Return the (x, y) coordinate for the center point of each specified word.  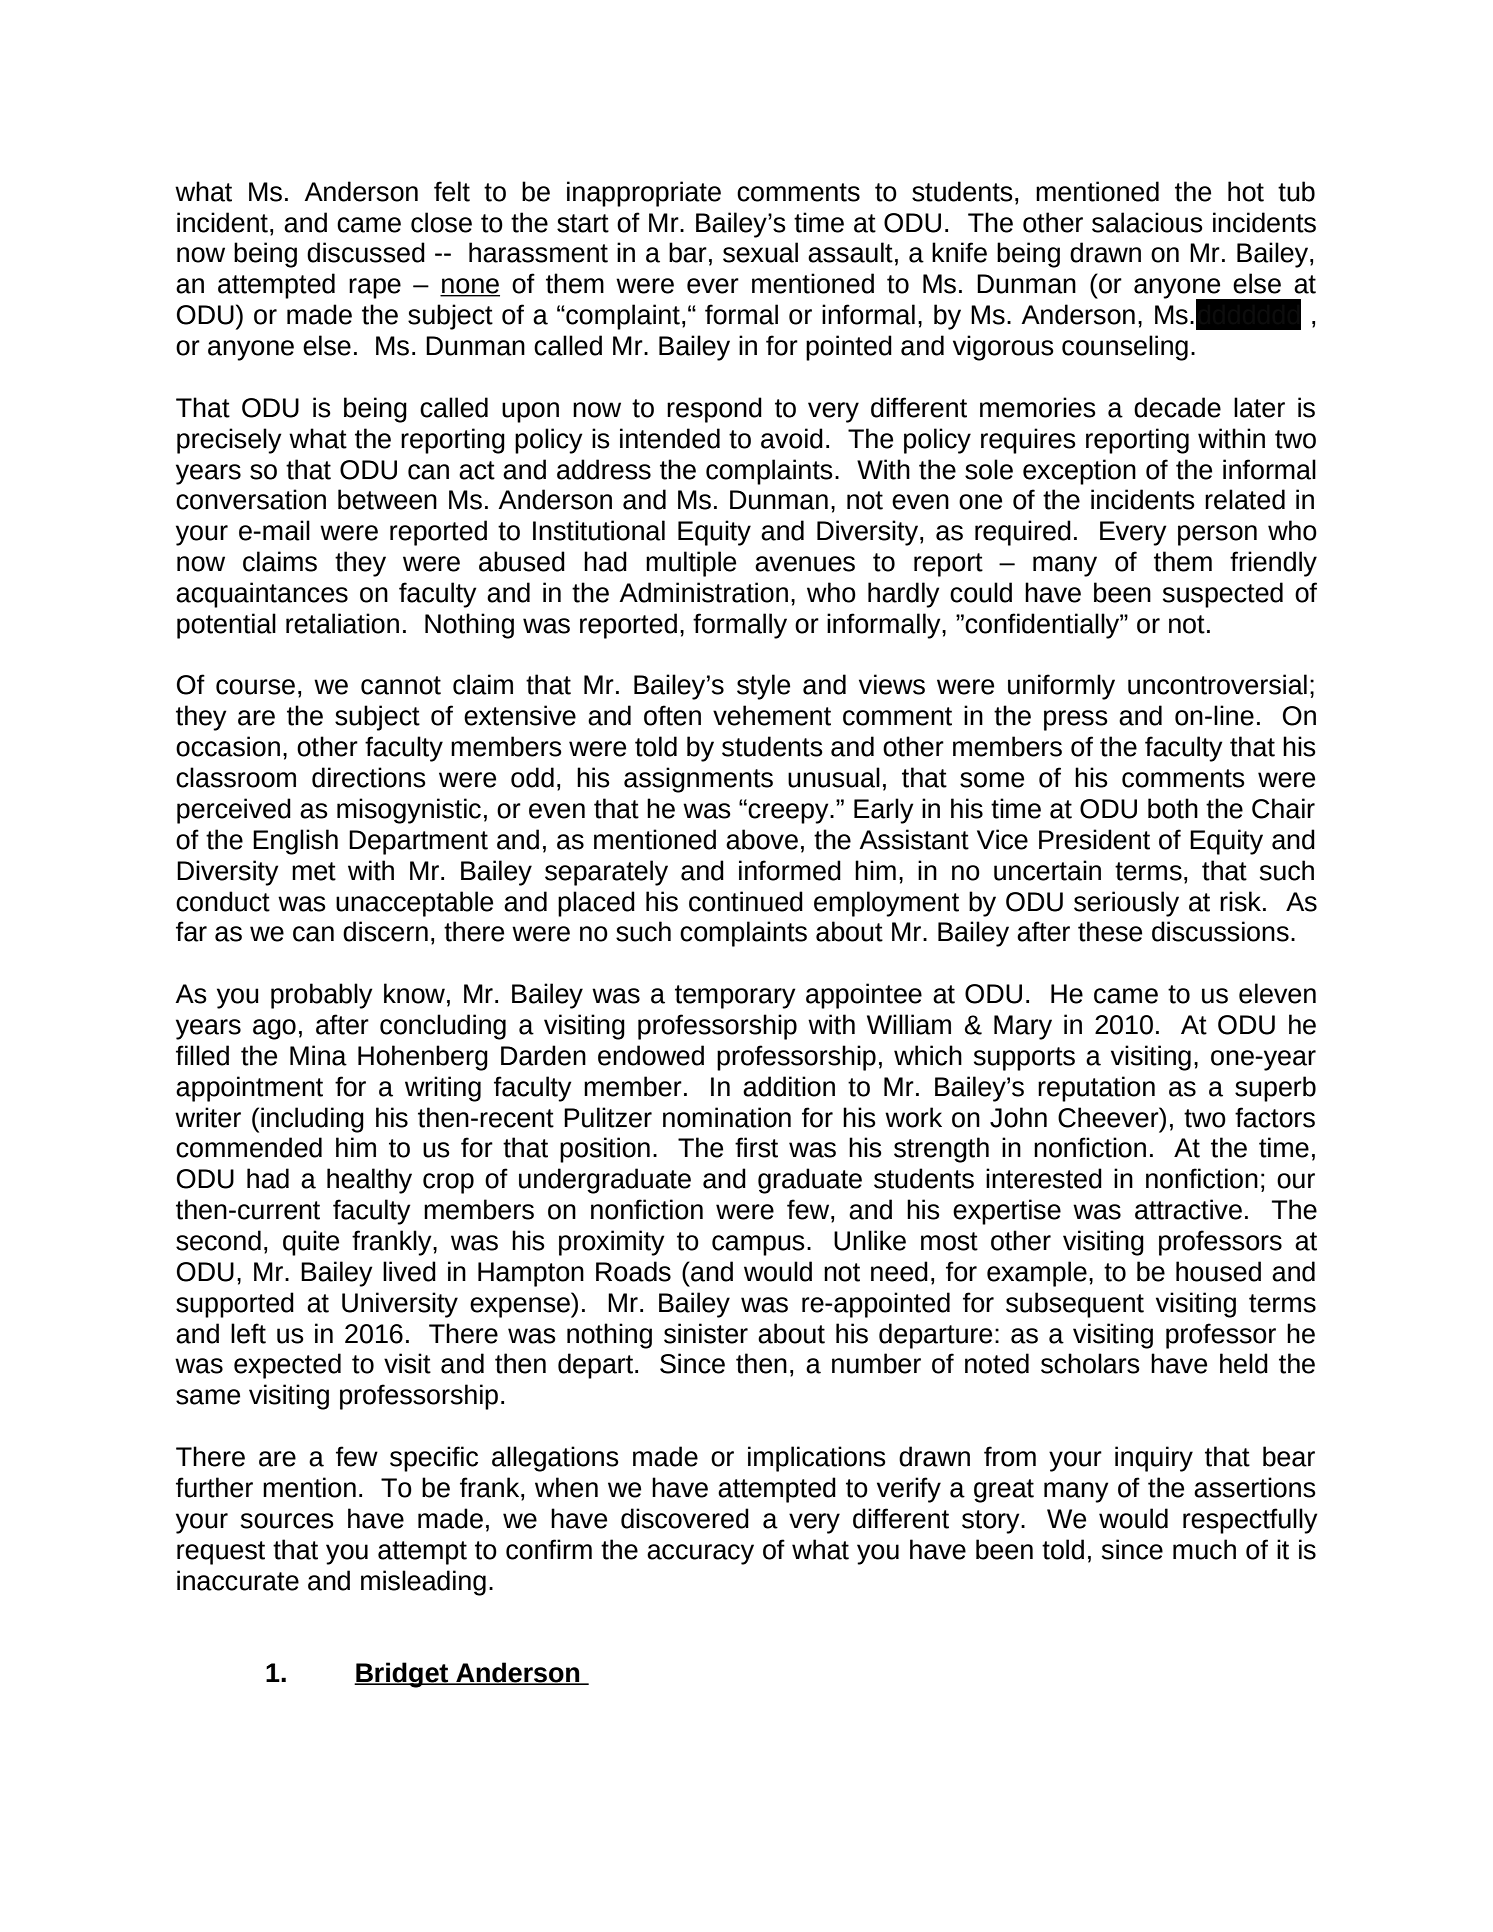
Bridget (402, 1675)
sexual (760, 252)
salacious (1147, 222)
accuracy (700, 1554)
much (1204, 1549)
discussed (366, 252)
